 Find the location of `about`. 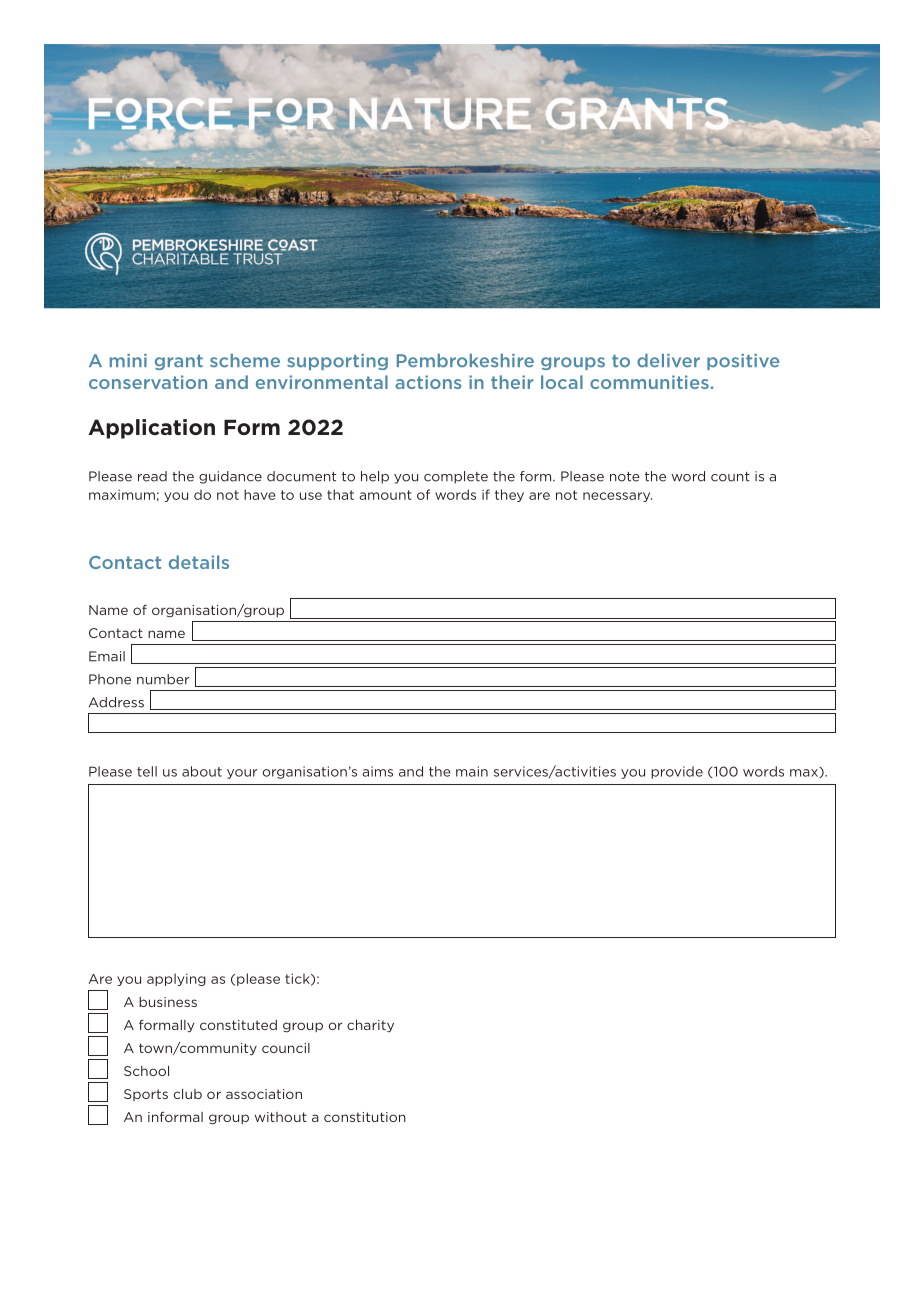

about is located at coordinates (202, 771).
